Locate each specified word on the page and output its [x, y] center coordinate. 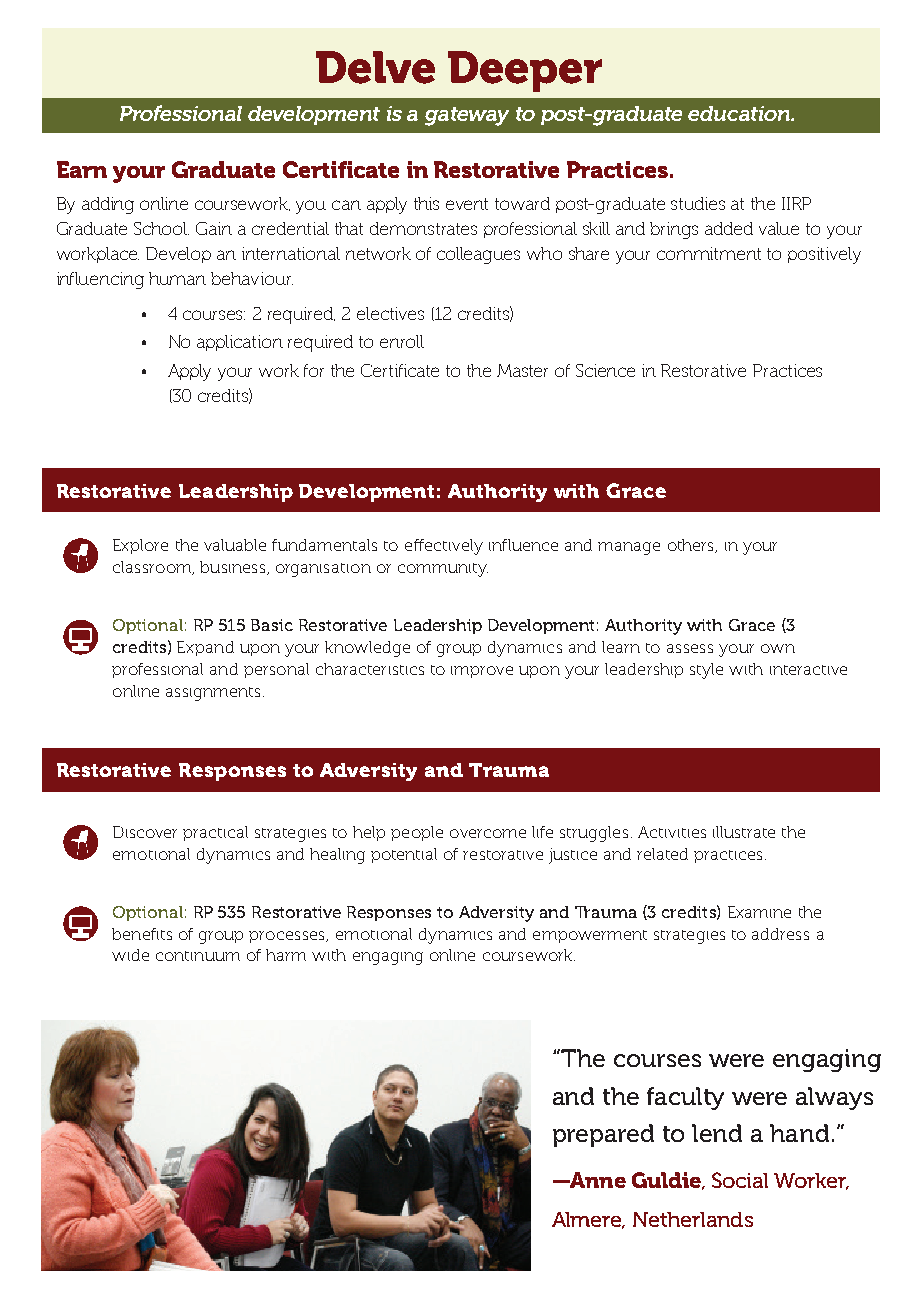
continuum [198, 956]
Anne [597, 1180]
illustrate [744, 832]
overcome [488, 833]
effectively [444, 547]
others [692, 546]
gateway [467, 116]
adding [108, 205]
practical [215, 833]
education [740, 113]
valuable [235, 545]
